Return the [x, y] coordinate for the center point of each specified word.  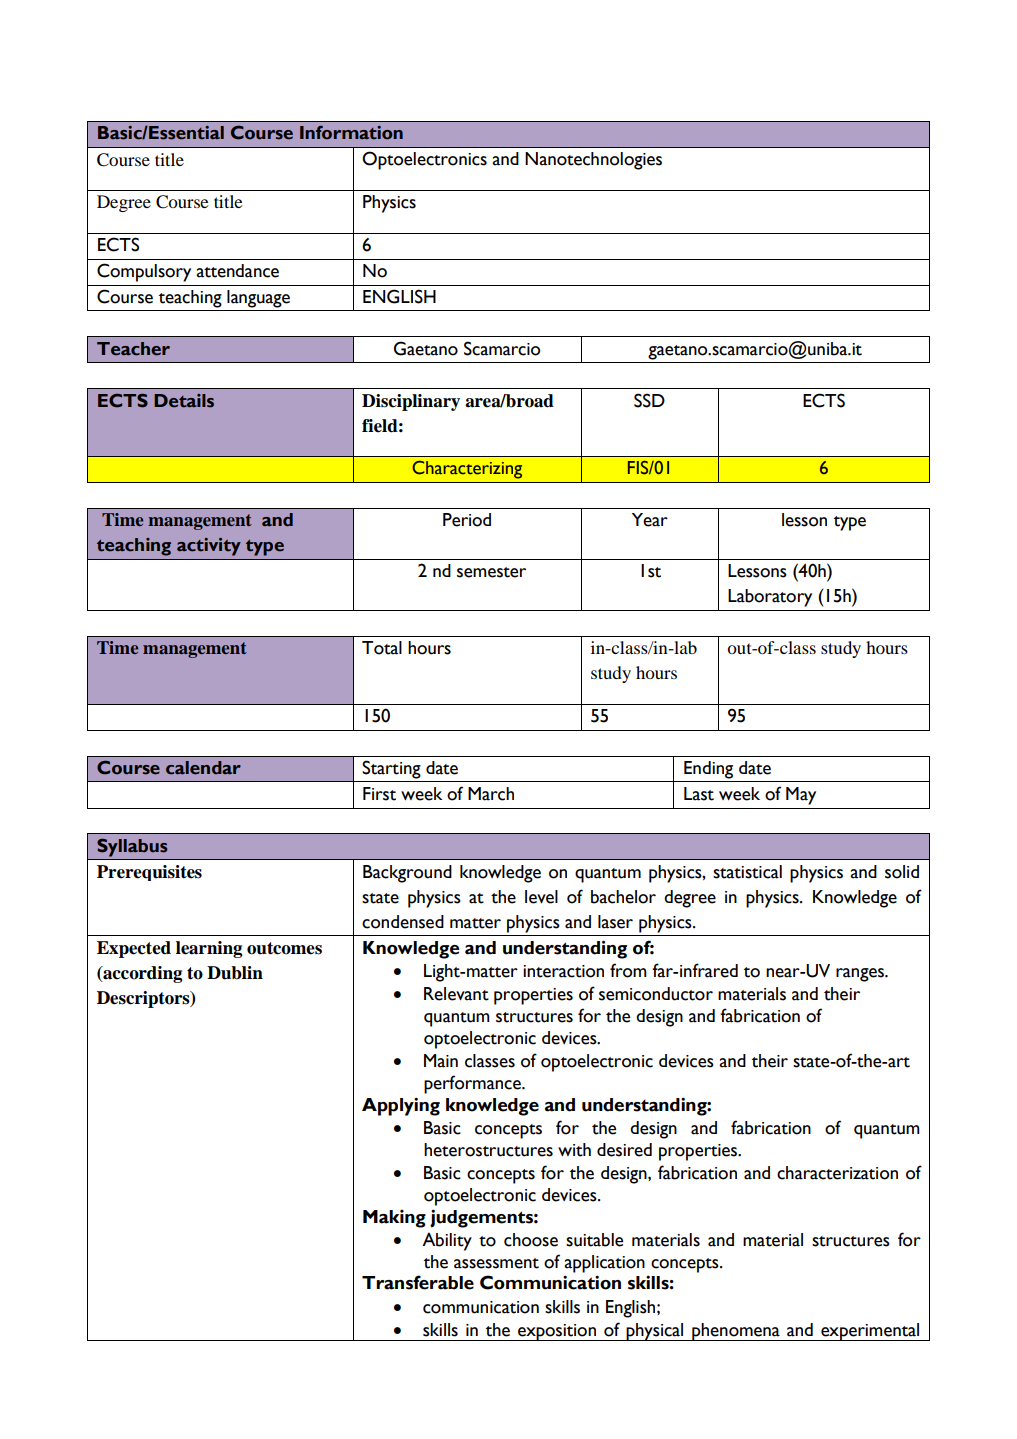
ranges [861, 975]
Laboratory [770, 598]
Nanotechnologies [593, 161]
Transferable [418, 1282]
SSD [649, 400]
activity [209, 547]
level [541, 897]
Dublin [235, 973]
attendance [237, 271]
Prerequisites [149, 873]
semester [491, 572]
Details [184, 401]
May [801, 796]
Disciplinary [411, 402]
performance [473, 1084]
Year [650, 520]
